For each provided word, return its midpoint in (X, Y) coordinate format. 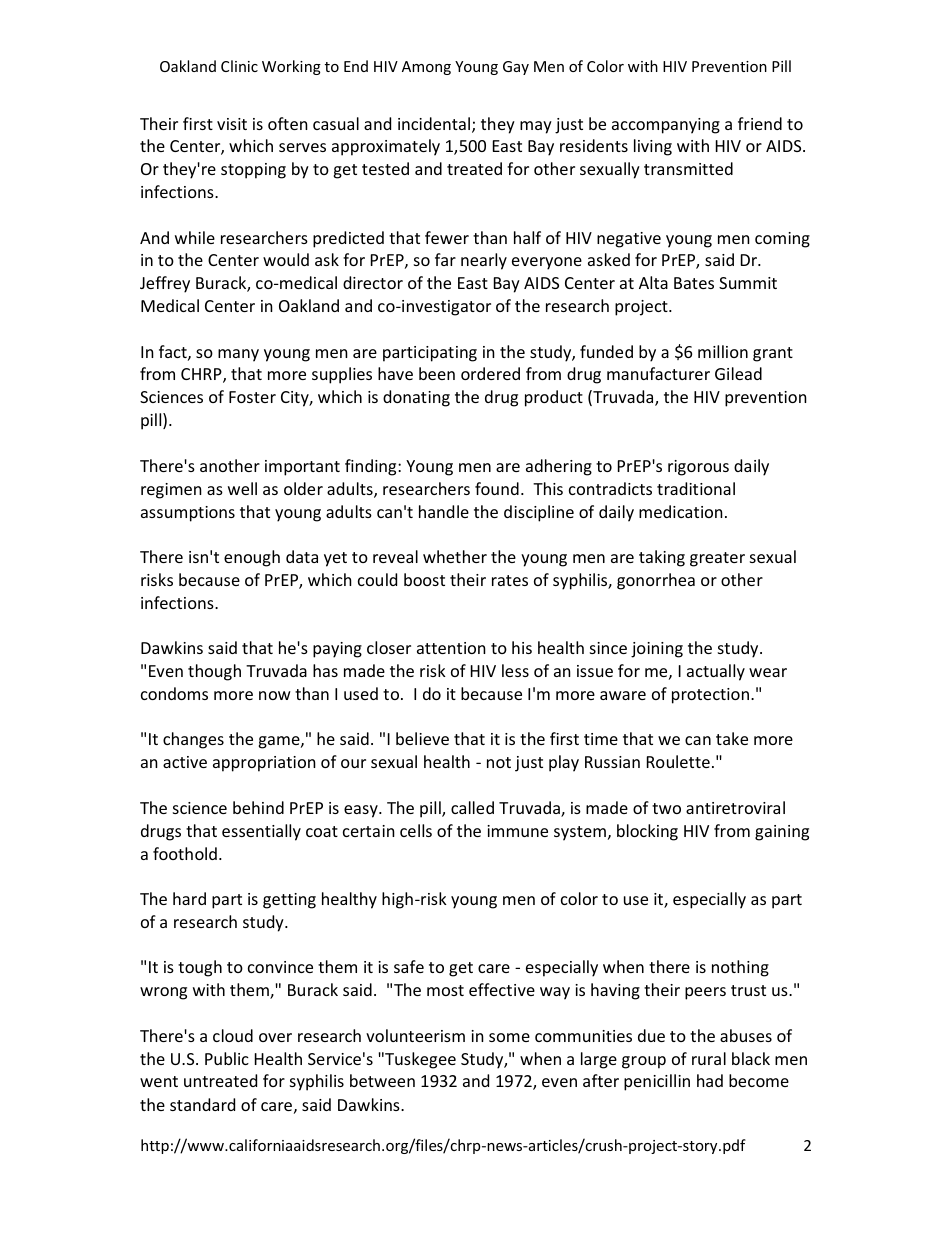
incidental (435, 125)
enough (252, 558)
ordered (490, 373)
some (509, 1037)
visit (232, 124)
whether (455, 556)
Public (227, 1058)
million (723, 351)
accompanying (666, 126)
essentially (261, 832)
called (472, 807)
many (238, 355)
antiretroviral (735, 807)
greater (717, 559)
